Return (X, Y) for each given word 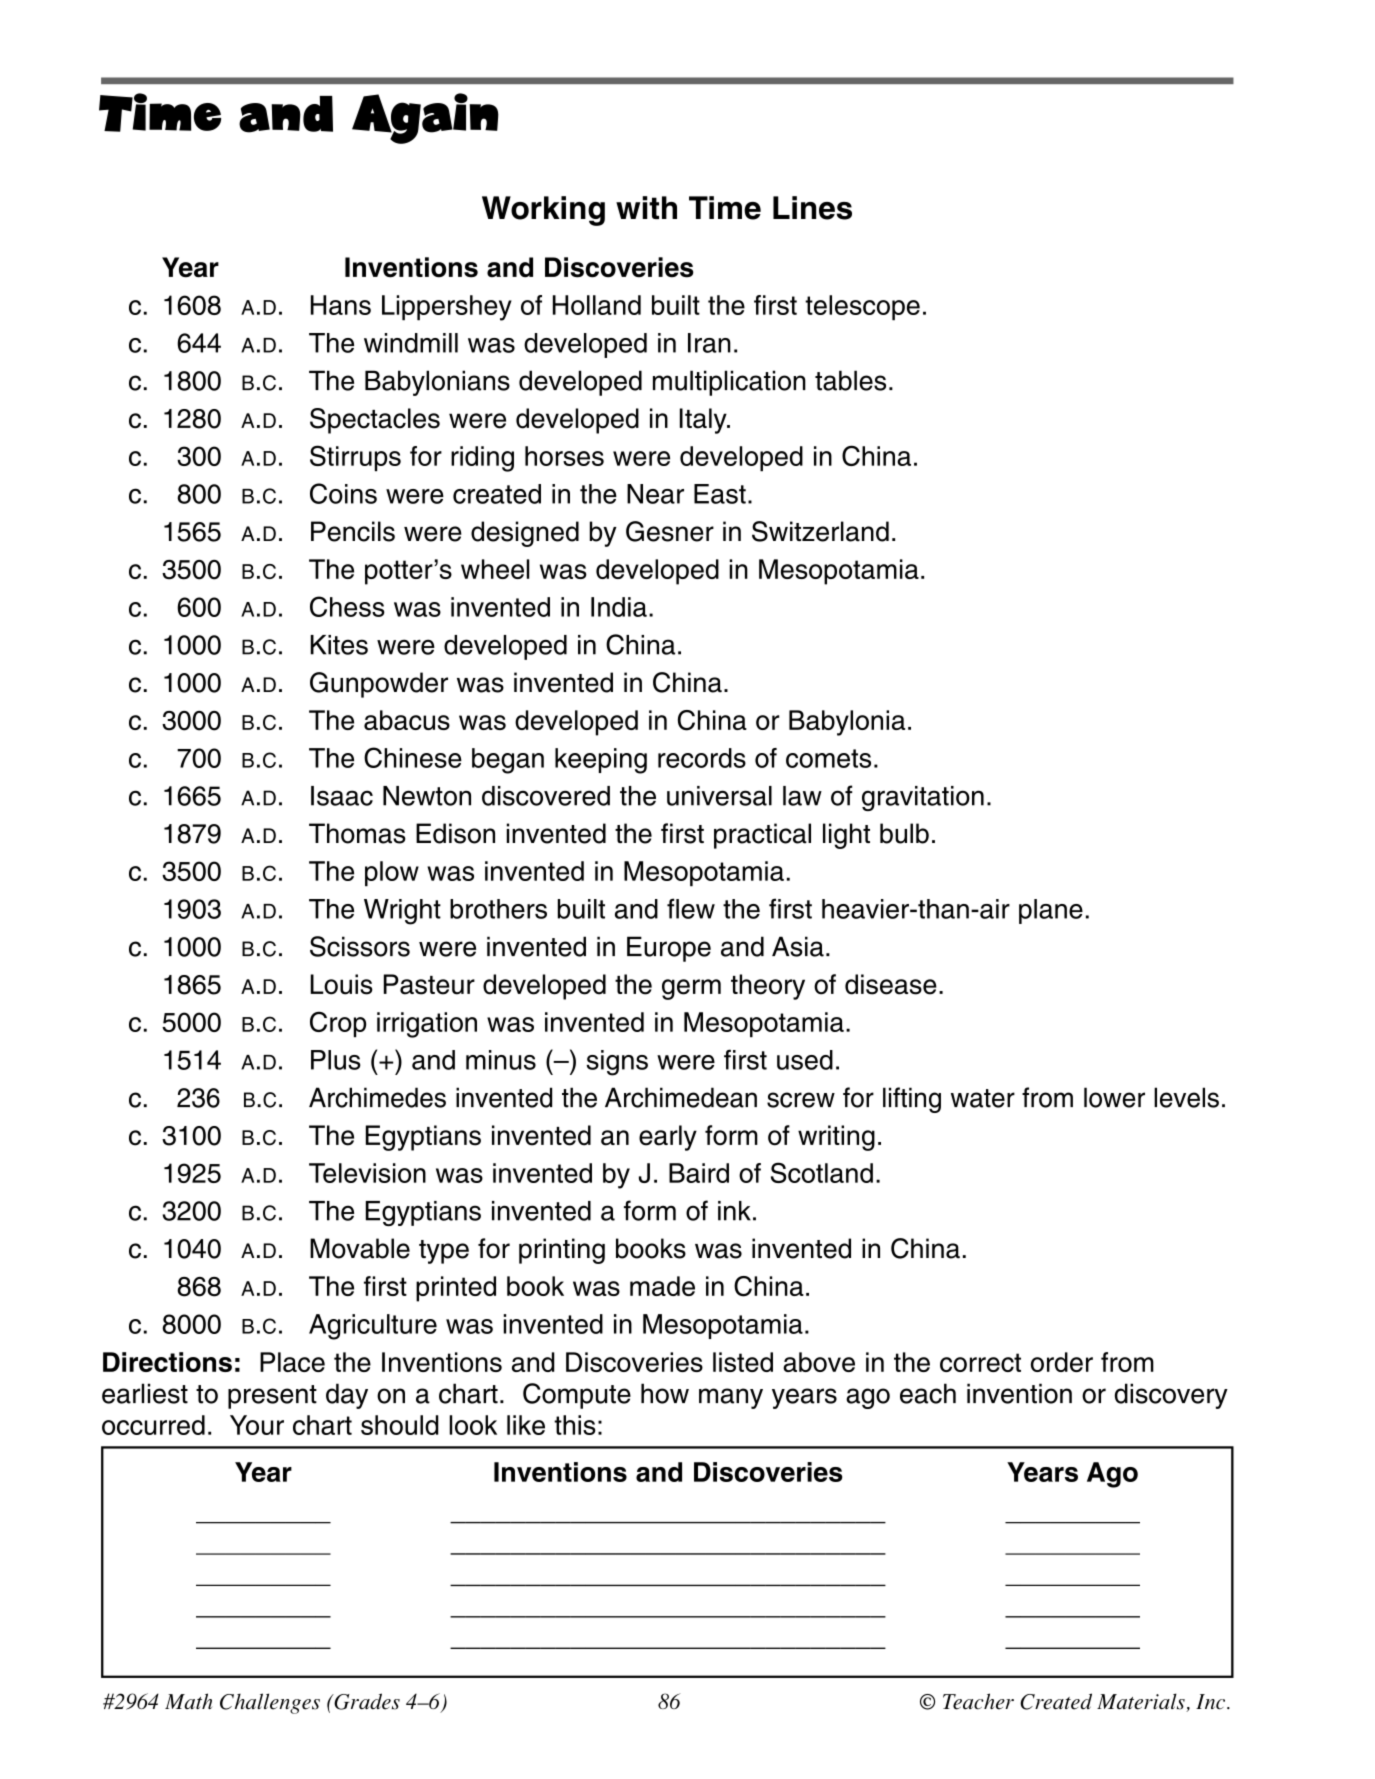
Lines (812, 208)
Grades (366, 1701)
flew (691, 908)
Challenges (270, 1703)
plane (1051, 911)
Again (425, 118)
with (646, 207)
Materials (1142, 1702)
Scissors (360, 946)
